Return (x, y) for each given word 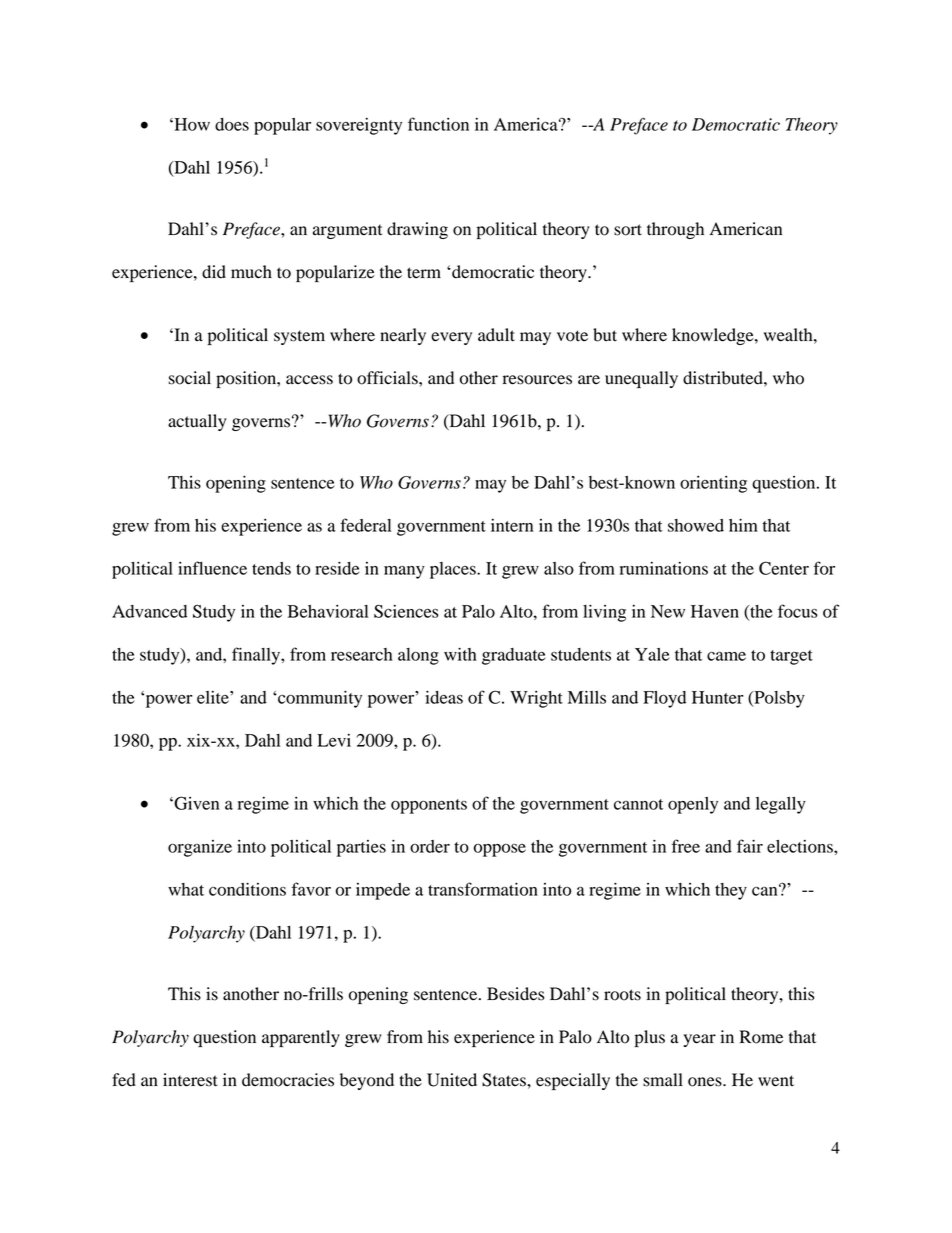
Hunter (718, 697)
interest (190, 1080)
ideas (444, 697)
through (675, 230)
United (452, 1080)
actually (197, 422)
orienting (713, 484)
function (438, 124)
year (699, 1040)
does (232, 124)
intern (512, 525)
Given (195, 803)
